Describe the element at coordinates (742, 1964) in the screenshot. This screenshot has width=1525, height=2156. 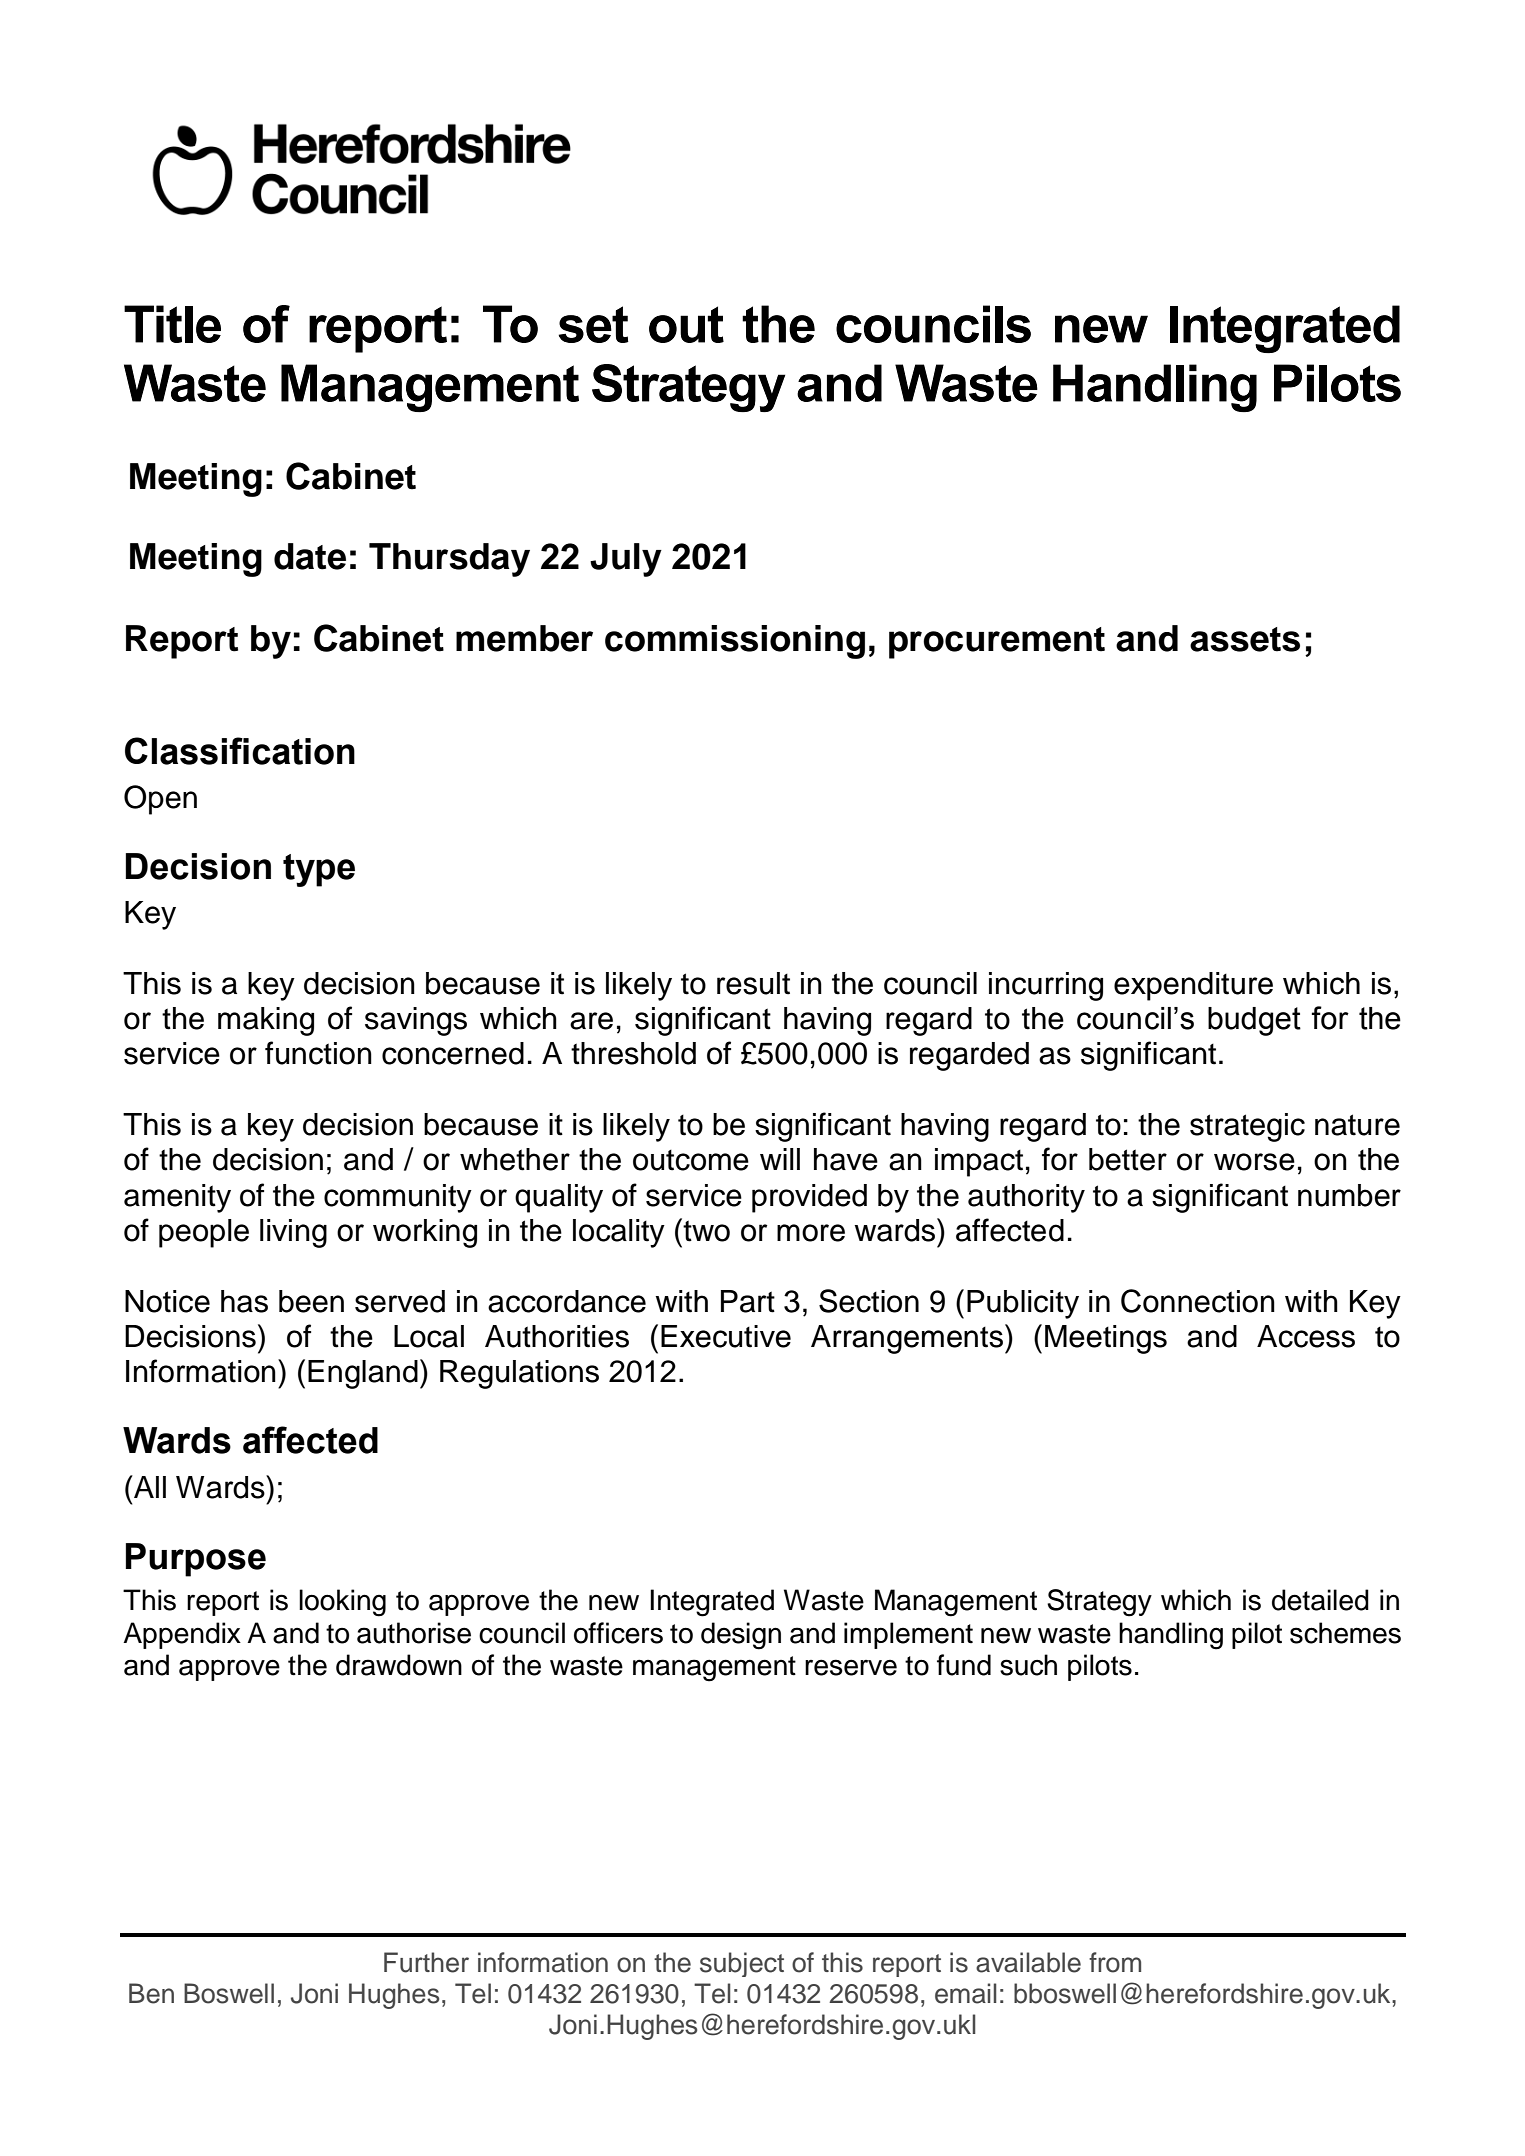
I see `subject` at that location.
